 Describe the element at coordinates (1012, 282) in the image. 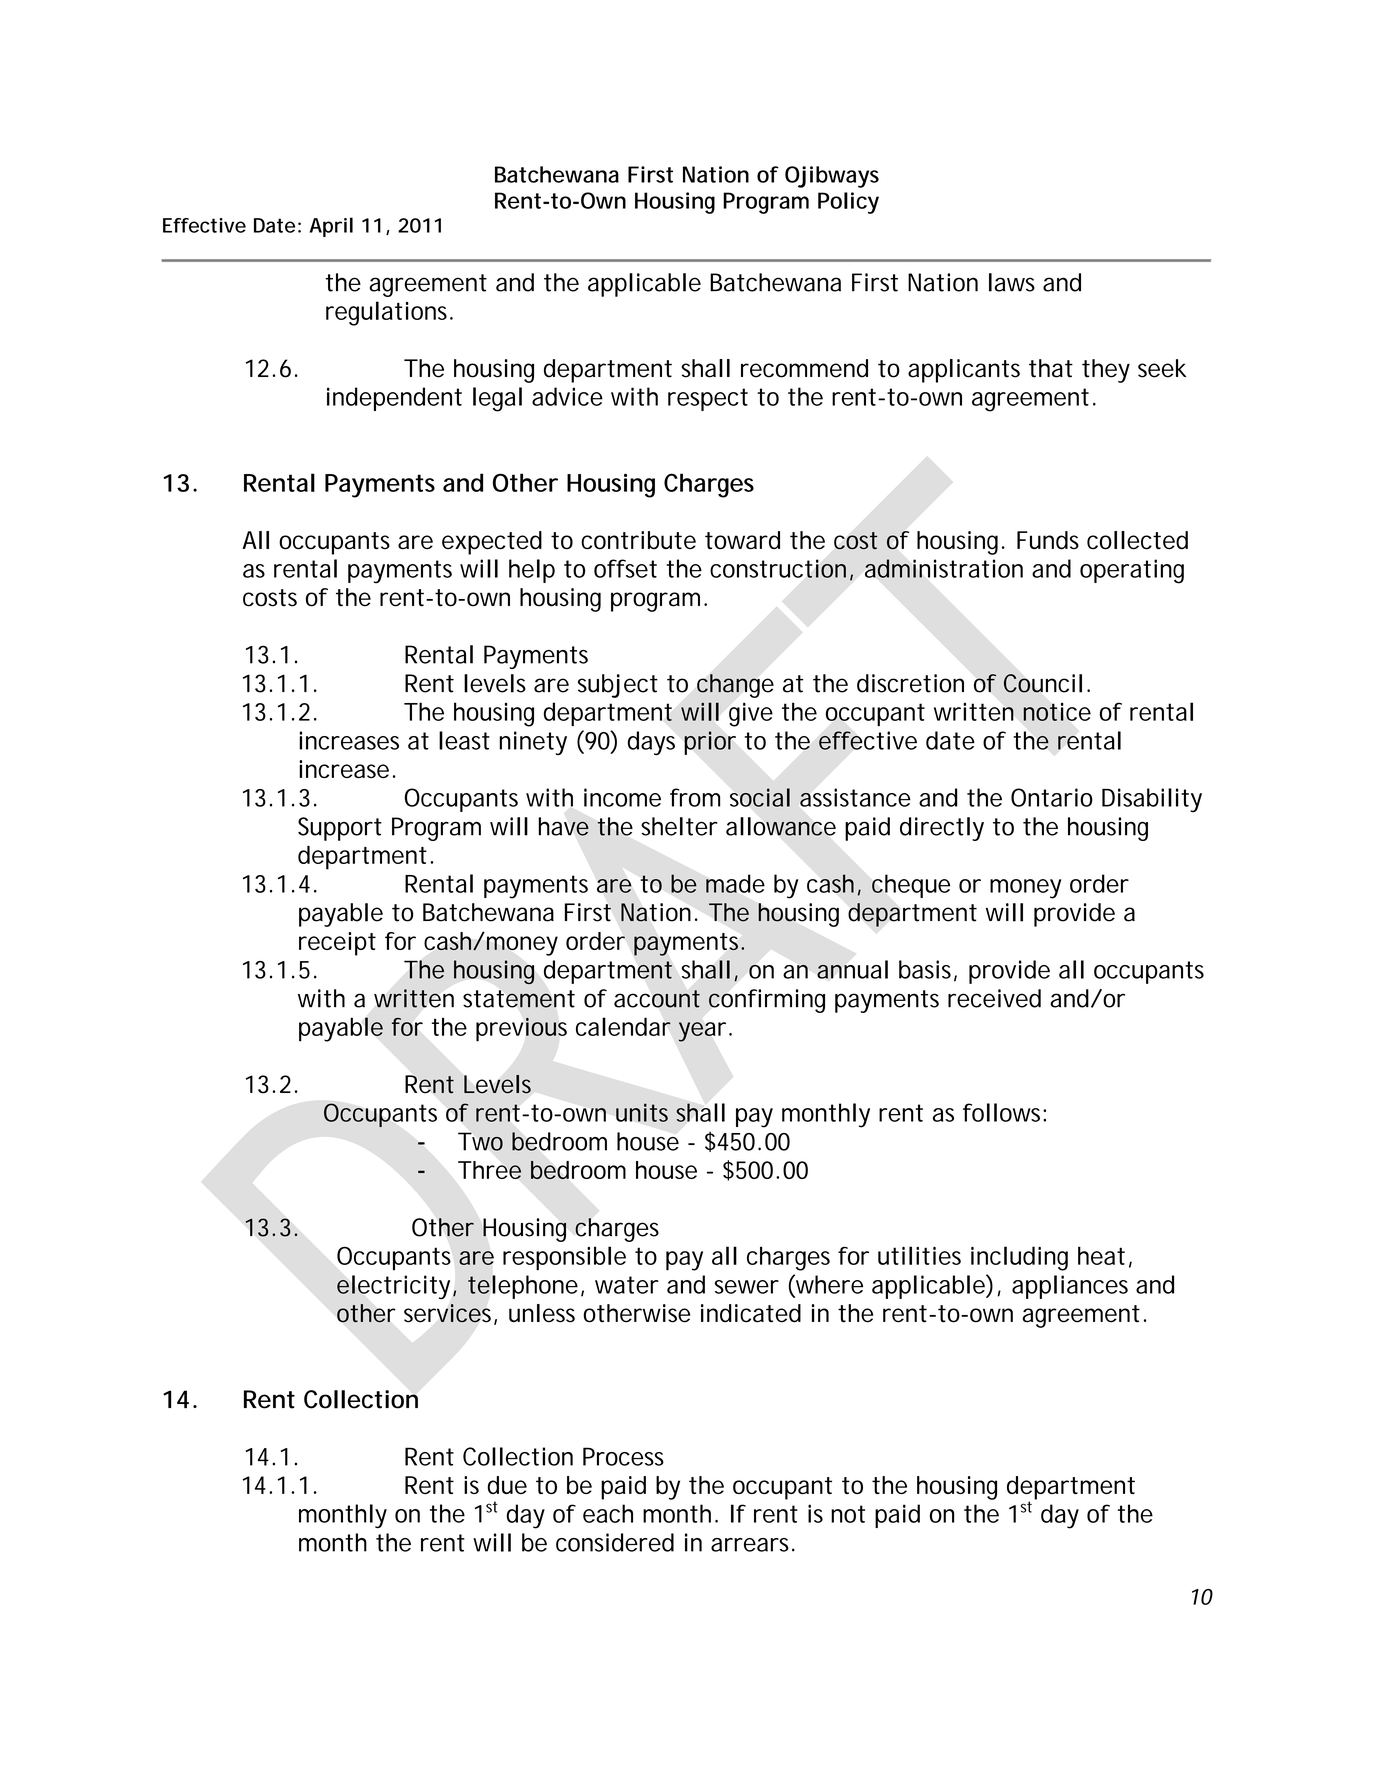

I see `laws` at that location.
